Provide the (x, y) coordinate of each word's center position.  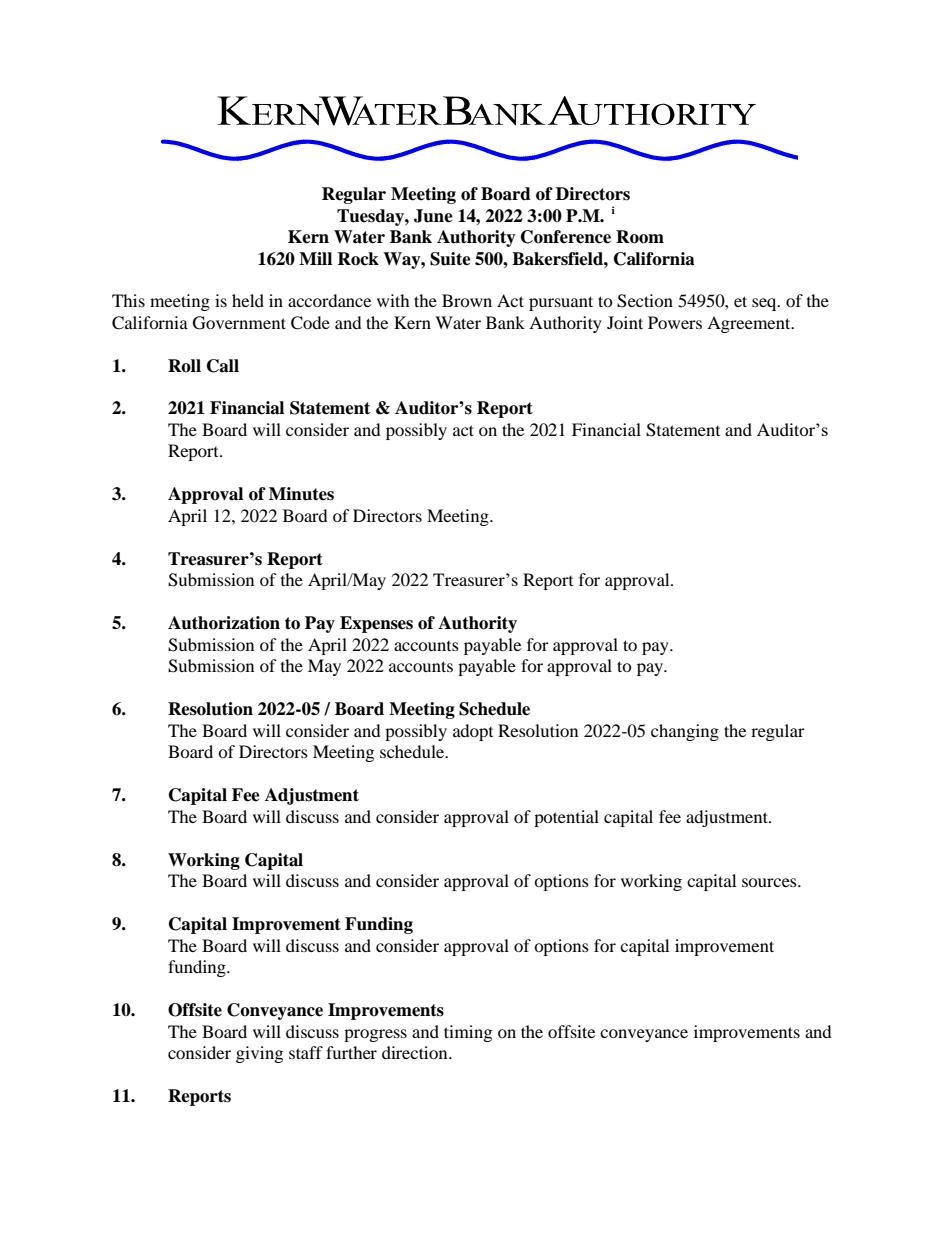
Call (223, 366)
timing (468, 1033)
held (248, 300)
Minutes (301, 494)
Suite (450, 259)
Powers (675, 322)
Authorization (224, 623)
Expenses (376, 624)
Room (640, 237)
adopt (473, 732)
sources (770, 882)
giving (259, 1054)
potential (566, 818)
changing (685, 732)
